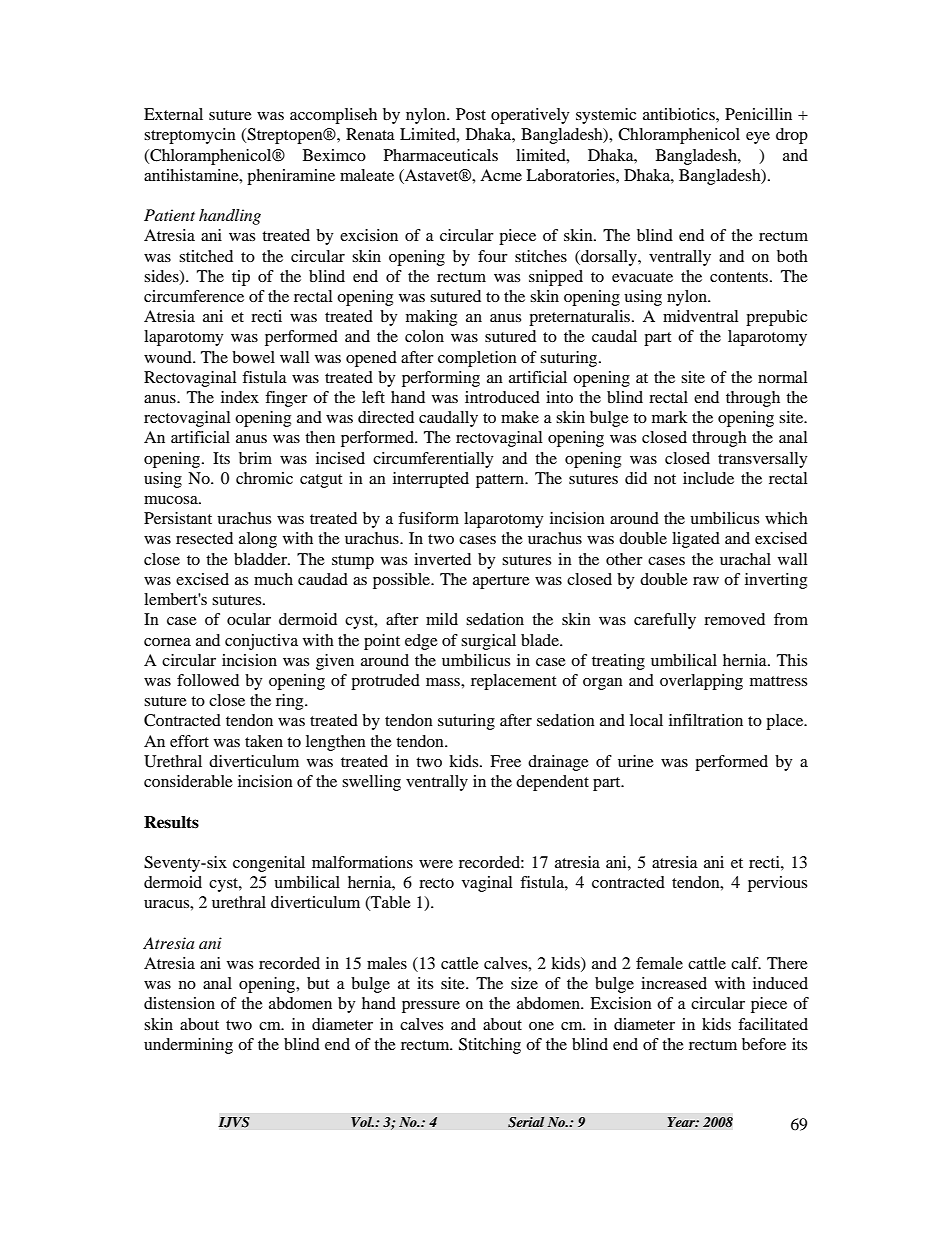  I want to click on infiltration, so click(706, 720).
